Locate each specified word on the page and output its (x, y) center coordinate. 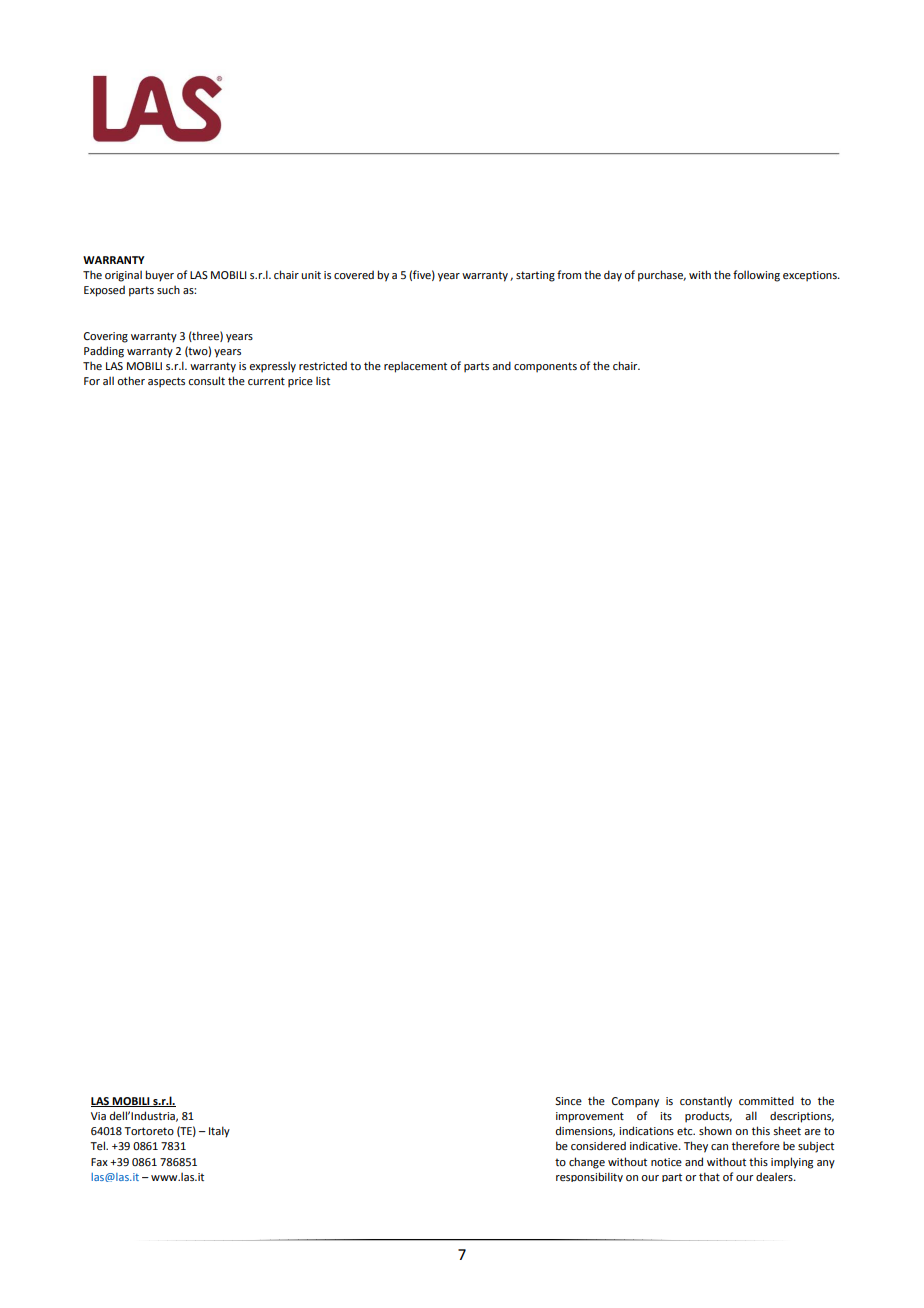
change (587, 1163)
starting (535, 276)
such (168, 289)
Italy (219, 1132)
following (756, 276)
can (719, 1147)
